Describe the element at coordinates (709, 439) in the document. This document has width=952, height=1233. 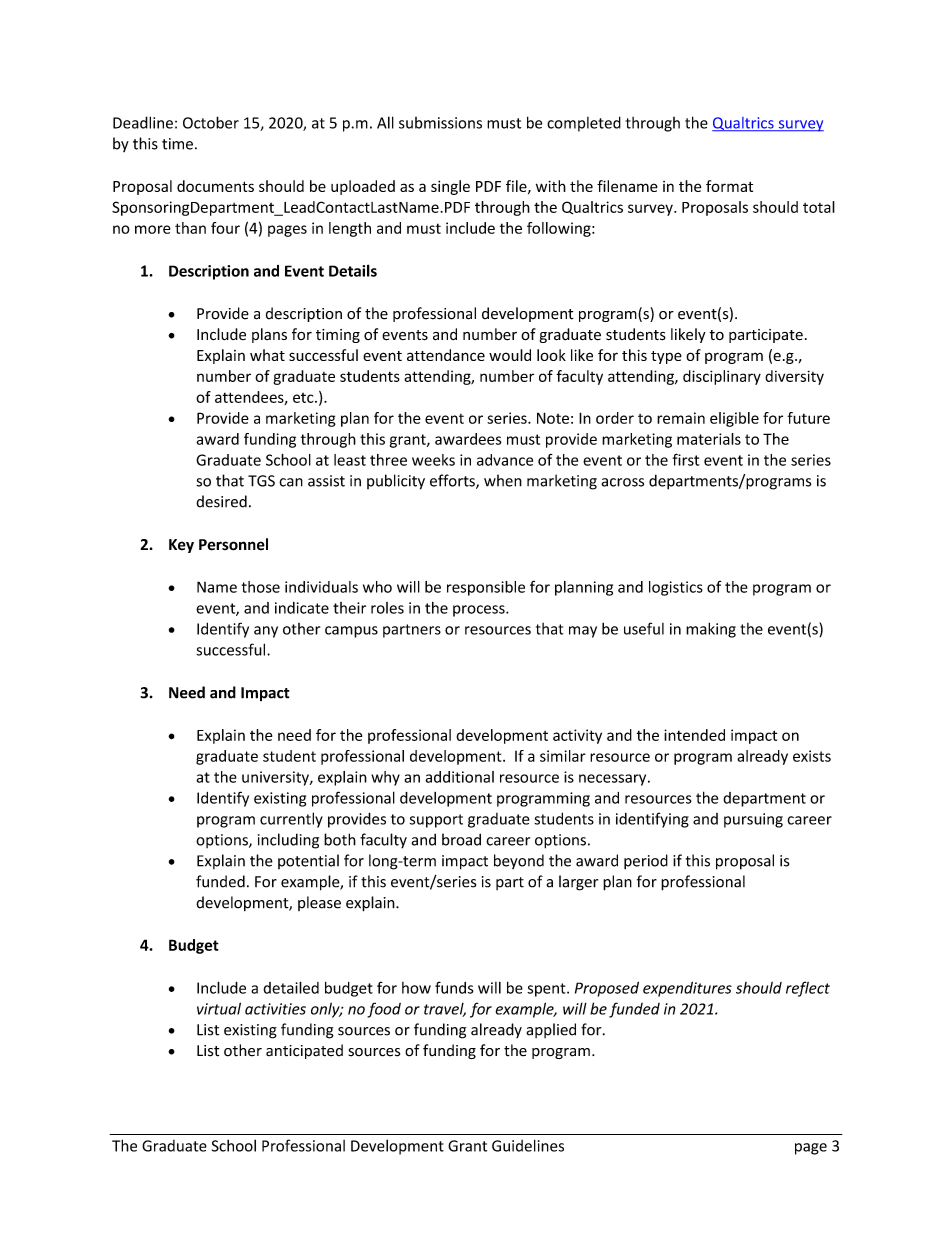
I see `materials` at that location.
